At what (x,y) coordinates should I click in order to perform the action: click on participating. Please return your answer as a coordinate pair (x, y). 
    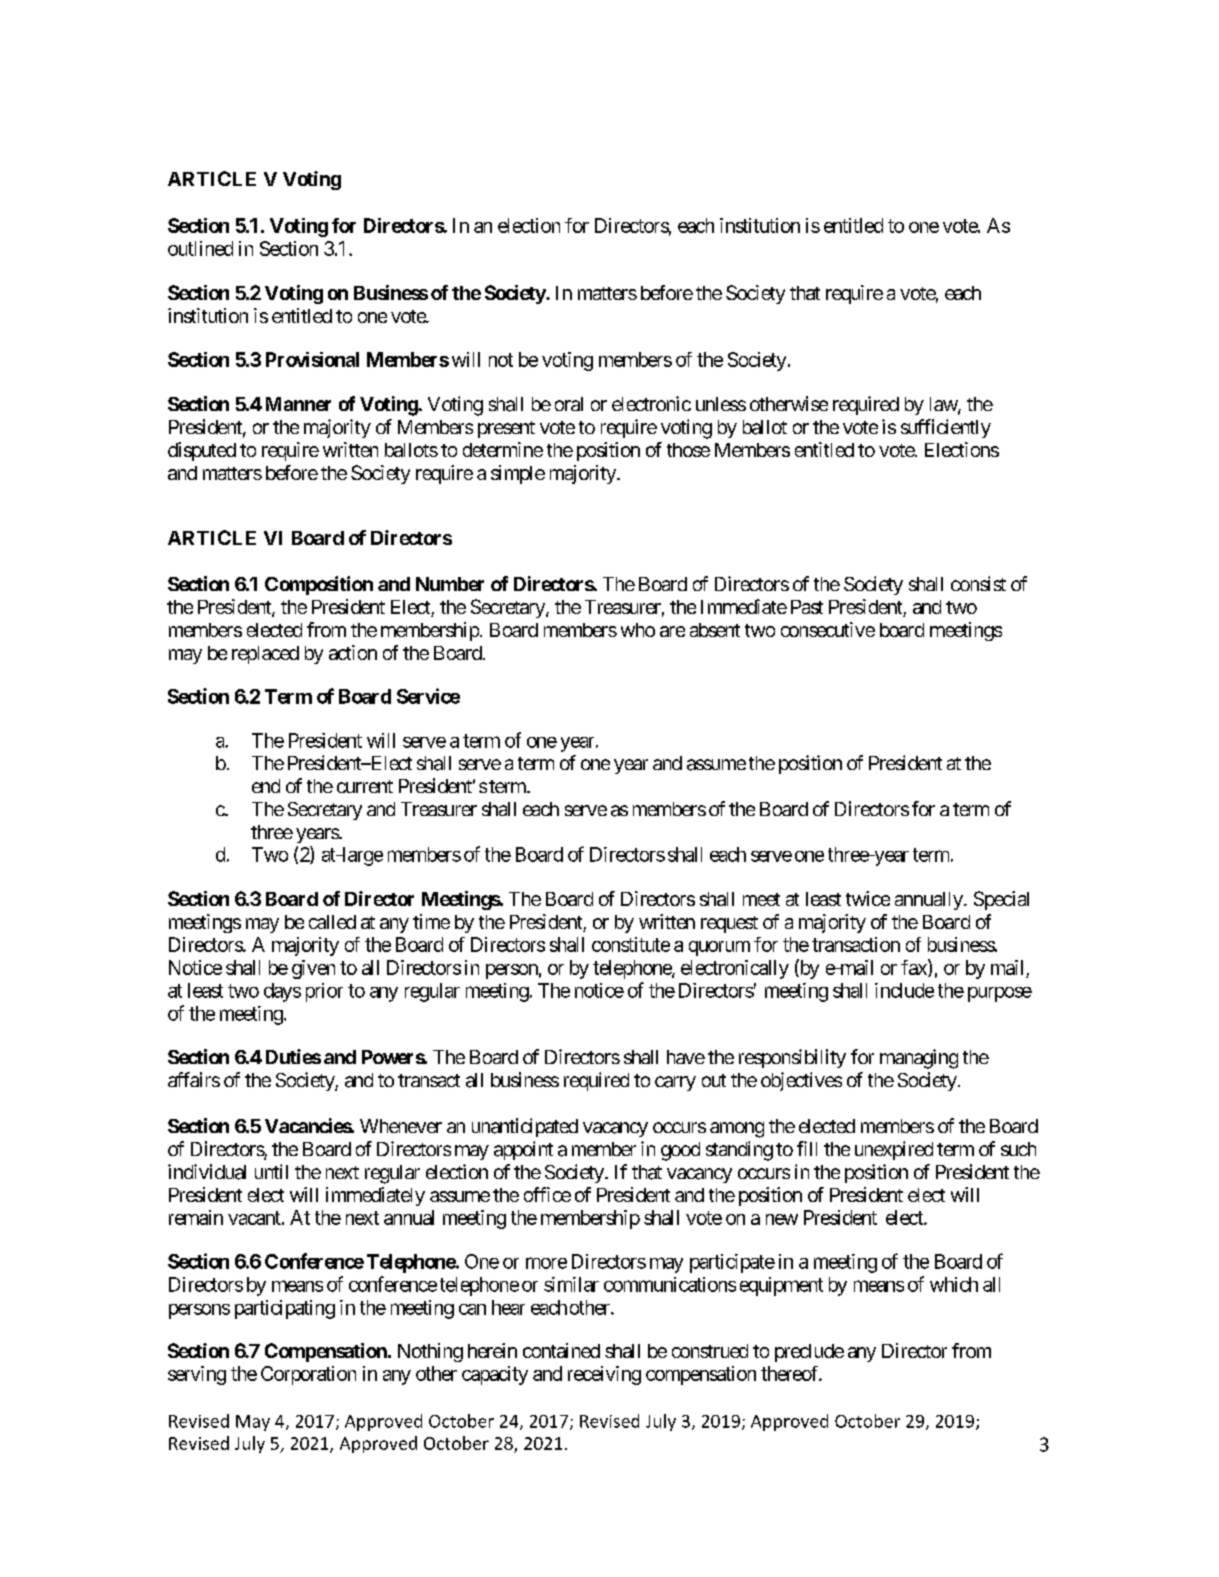
    Looking at the image, I should click on (285, 1309).
